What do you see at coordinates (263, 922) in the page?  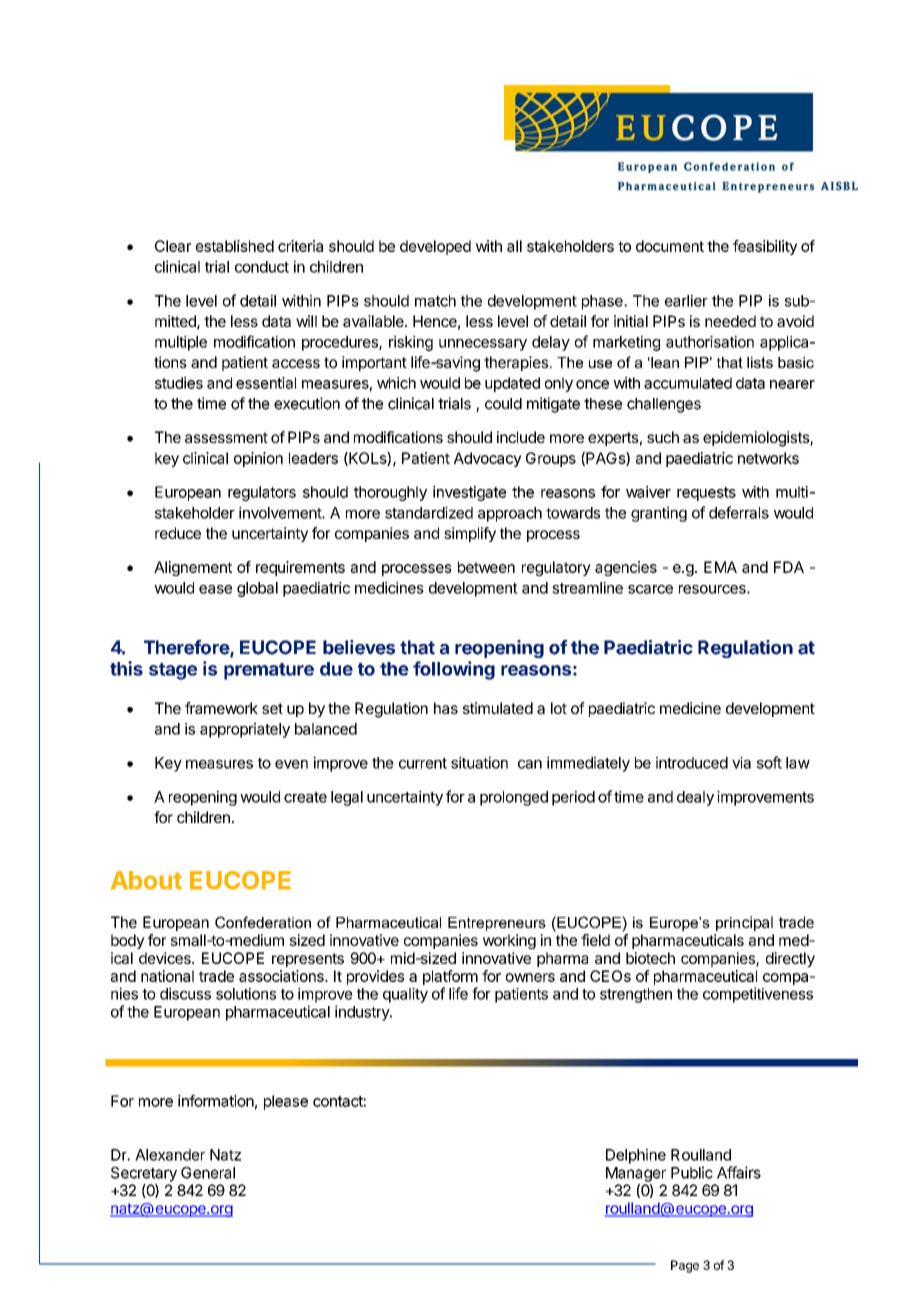 I see `Confederation` at bounding box center [263, 922].
